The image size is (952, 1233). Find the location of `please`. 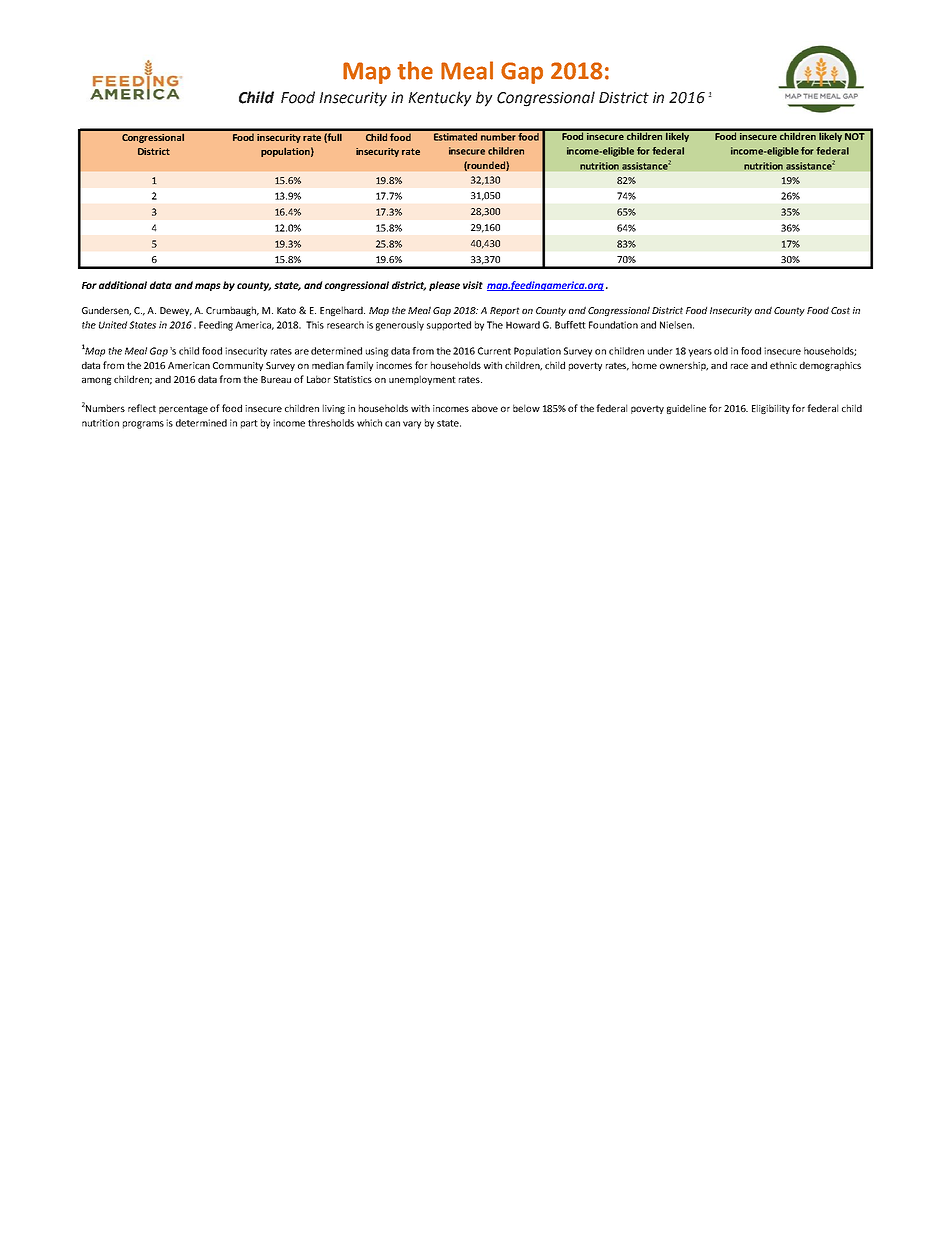

please is located at coordinates (444, 286).
